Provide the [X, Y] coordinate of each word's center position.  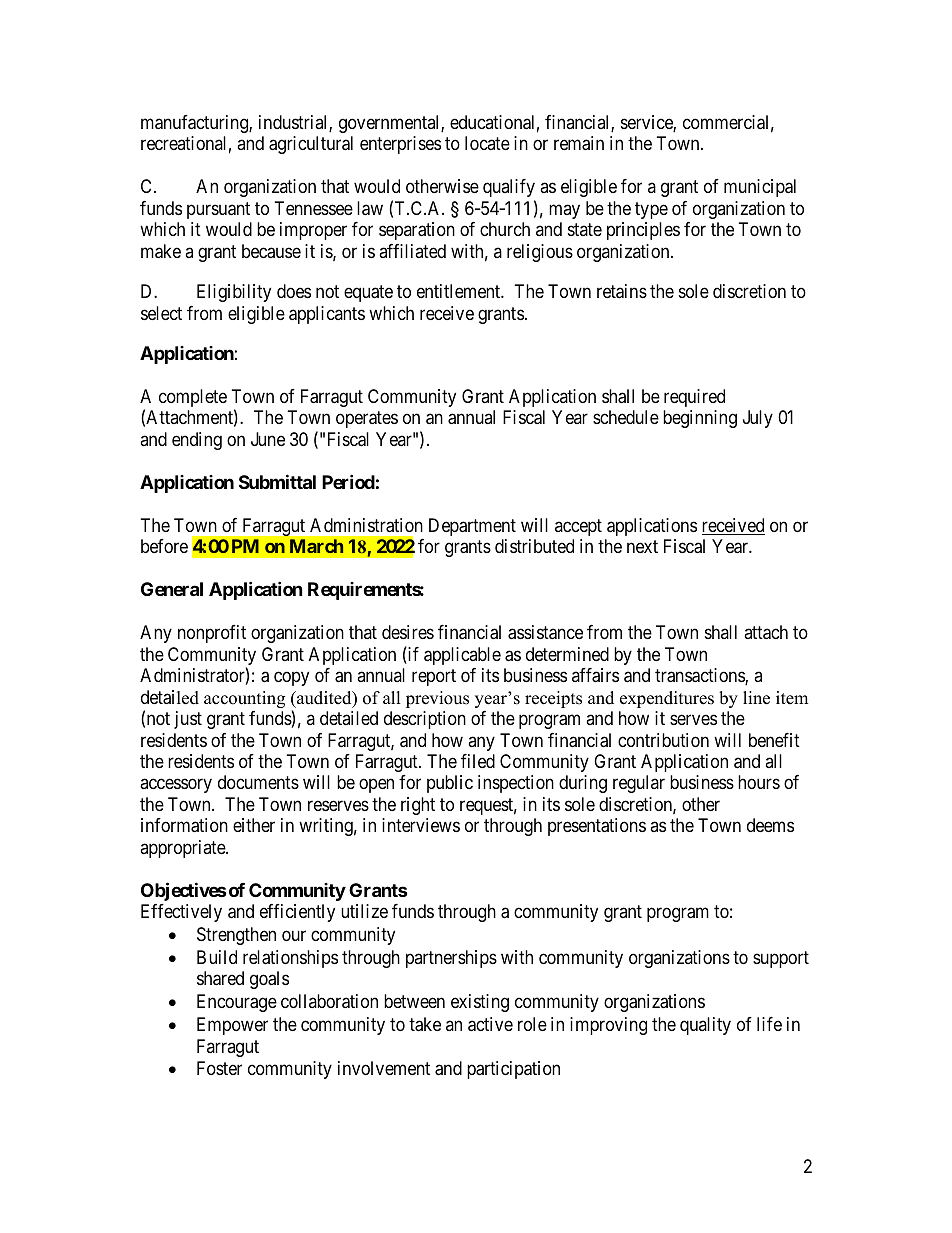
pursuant [218, 210]
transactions [700, 676]
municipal [760, 188]
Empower [232, 1026]
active [490, 1024]
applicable [462, 656]
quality [705, 1026]
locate [487, 143]
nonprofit [212, 634]
